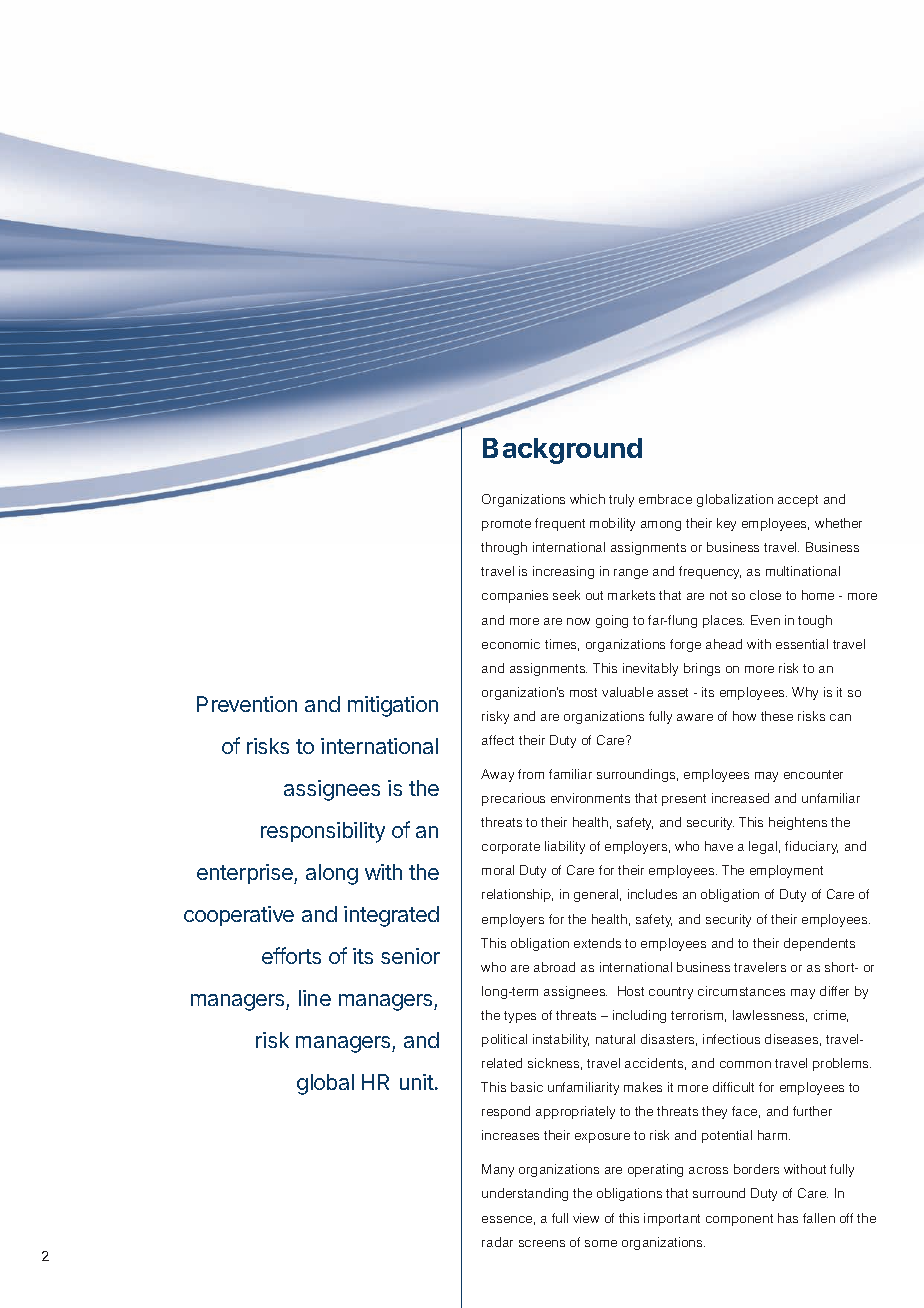 The height and width of the image is (1308, 924). Describe the element at coordinates (788, 1218) in the image. I see `has` at that location.
